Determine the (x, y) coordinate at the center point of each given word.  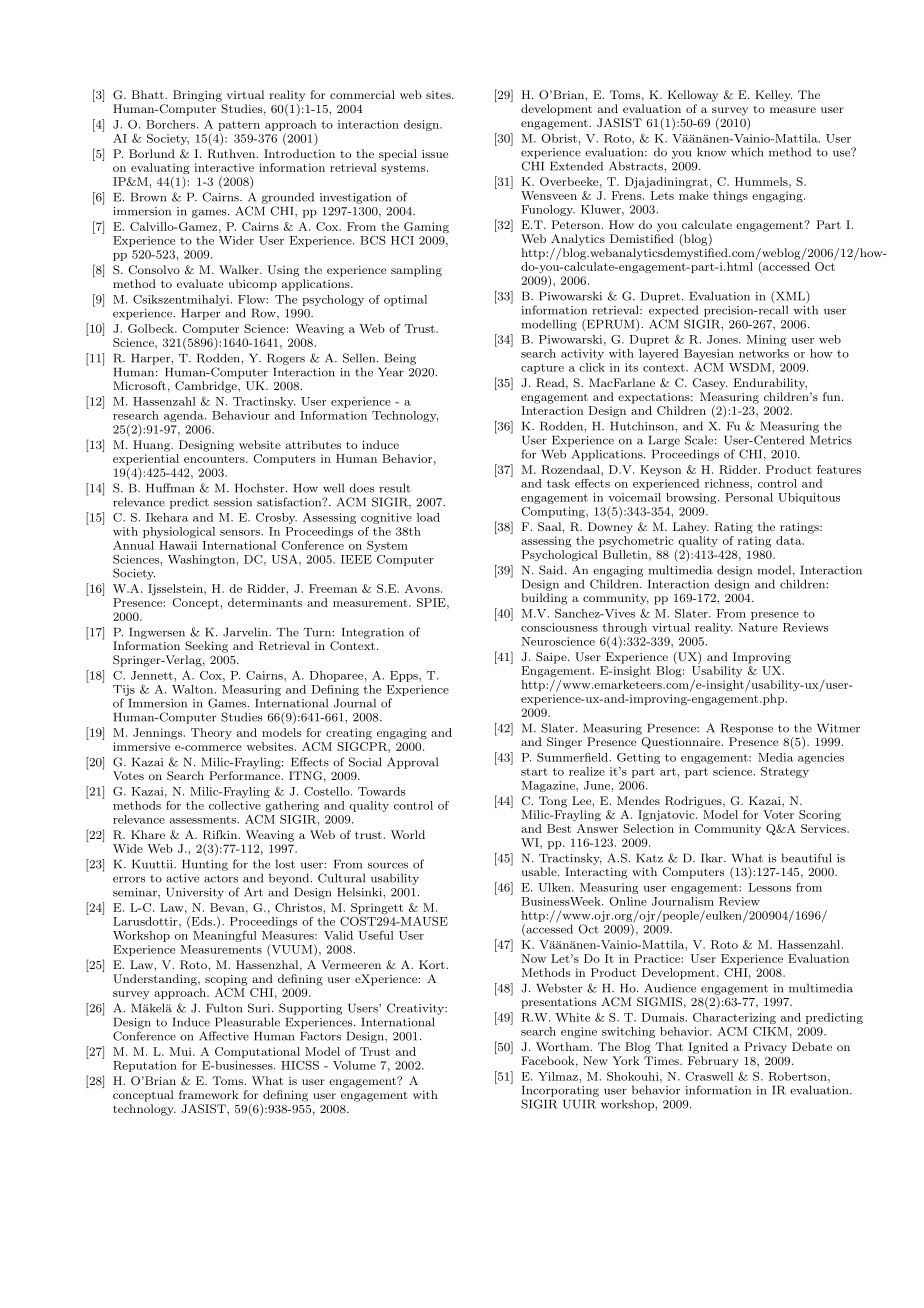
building (544, 599)
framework (209, 1094)
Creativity (416, 1009)
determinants (265, 602)
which (747, 152)
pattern (239, 126)
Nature (758, 627)
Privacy (766, 1048)
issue (435, 154)
